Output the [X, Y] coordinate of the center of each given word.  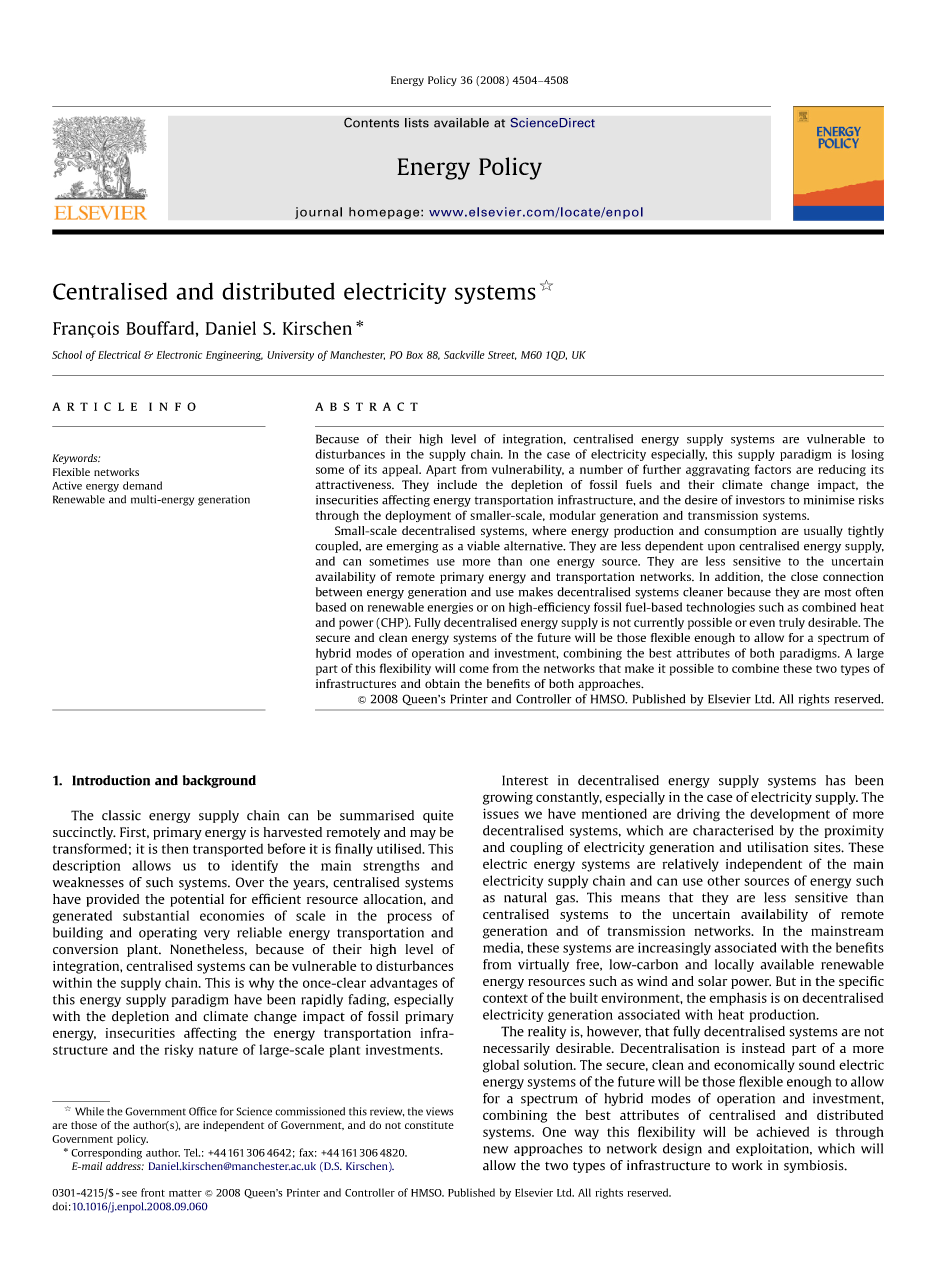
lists [417, 123]
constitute [429, 1125]
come [474, 669]
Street [502, 355]
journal [318, 213]
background [219, 781]
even [762, 623]
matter [185, 1193]
